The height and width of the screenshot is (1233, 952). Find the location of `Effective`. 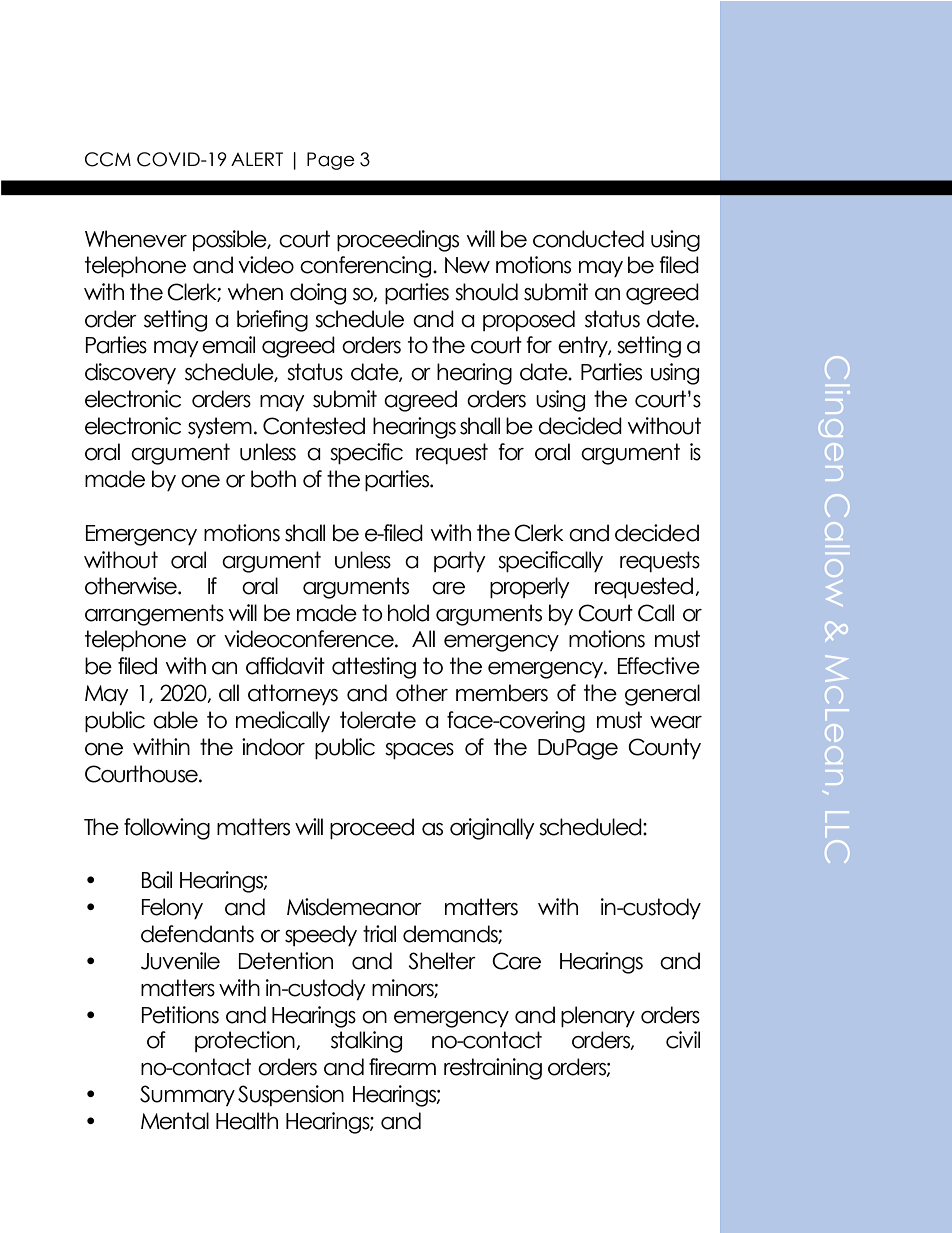

Effective is located at coordinates (659, 666).
